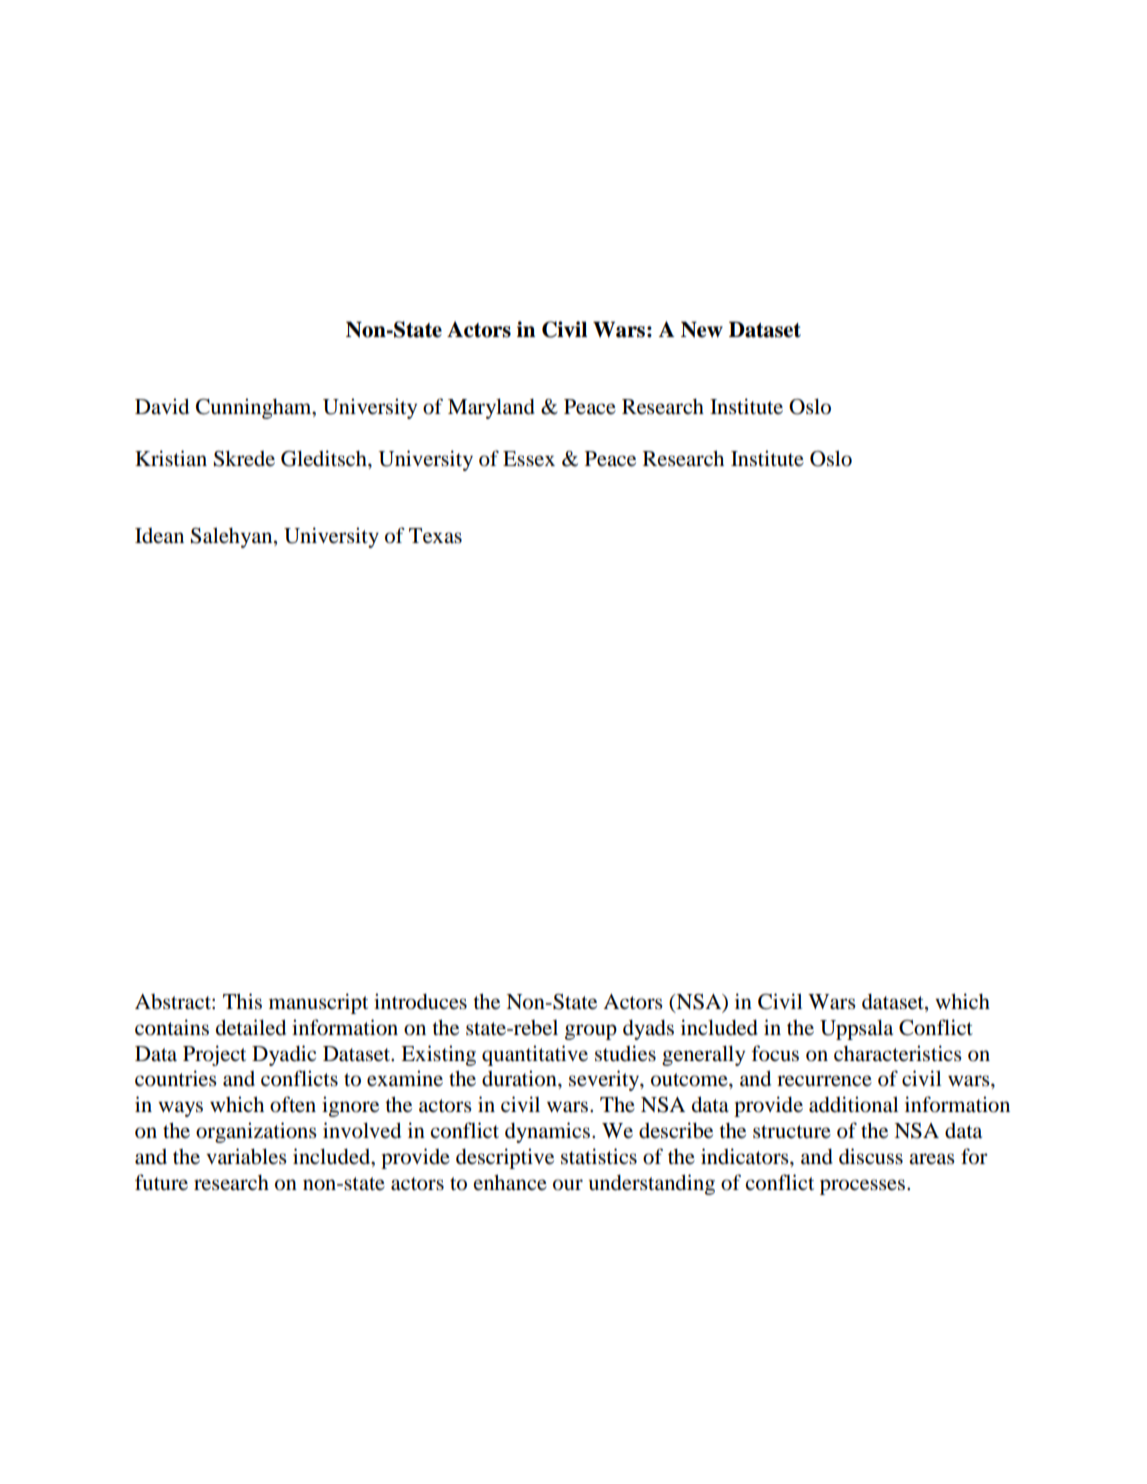 The image size is (1147, 1484). Describe the element at coordinates (255, 408) in the document. I see `Cunningham` at that location.
